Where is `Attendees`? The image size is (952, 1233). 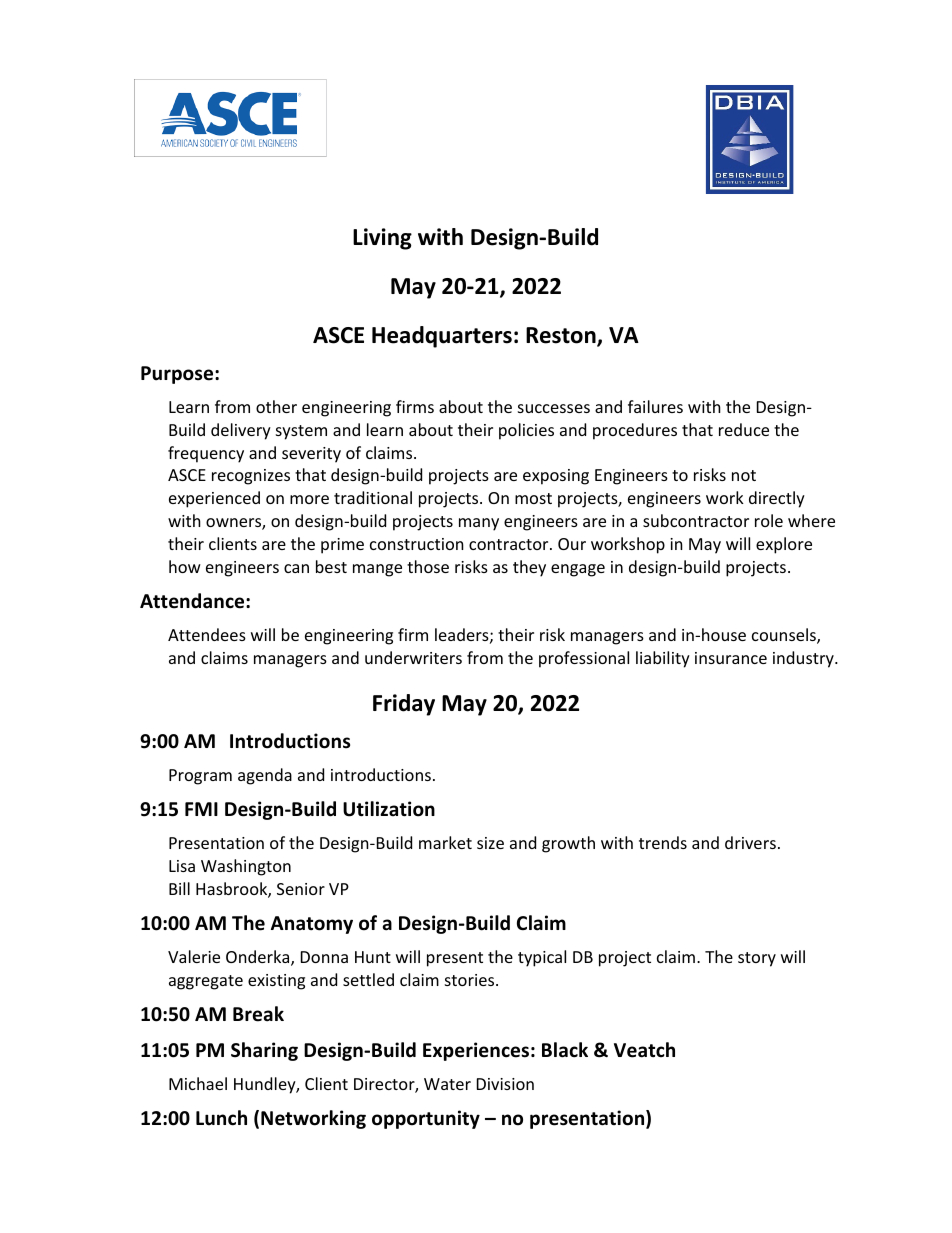
Attendees is located at coordinates (207, 634).
